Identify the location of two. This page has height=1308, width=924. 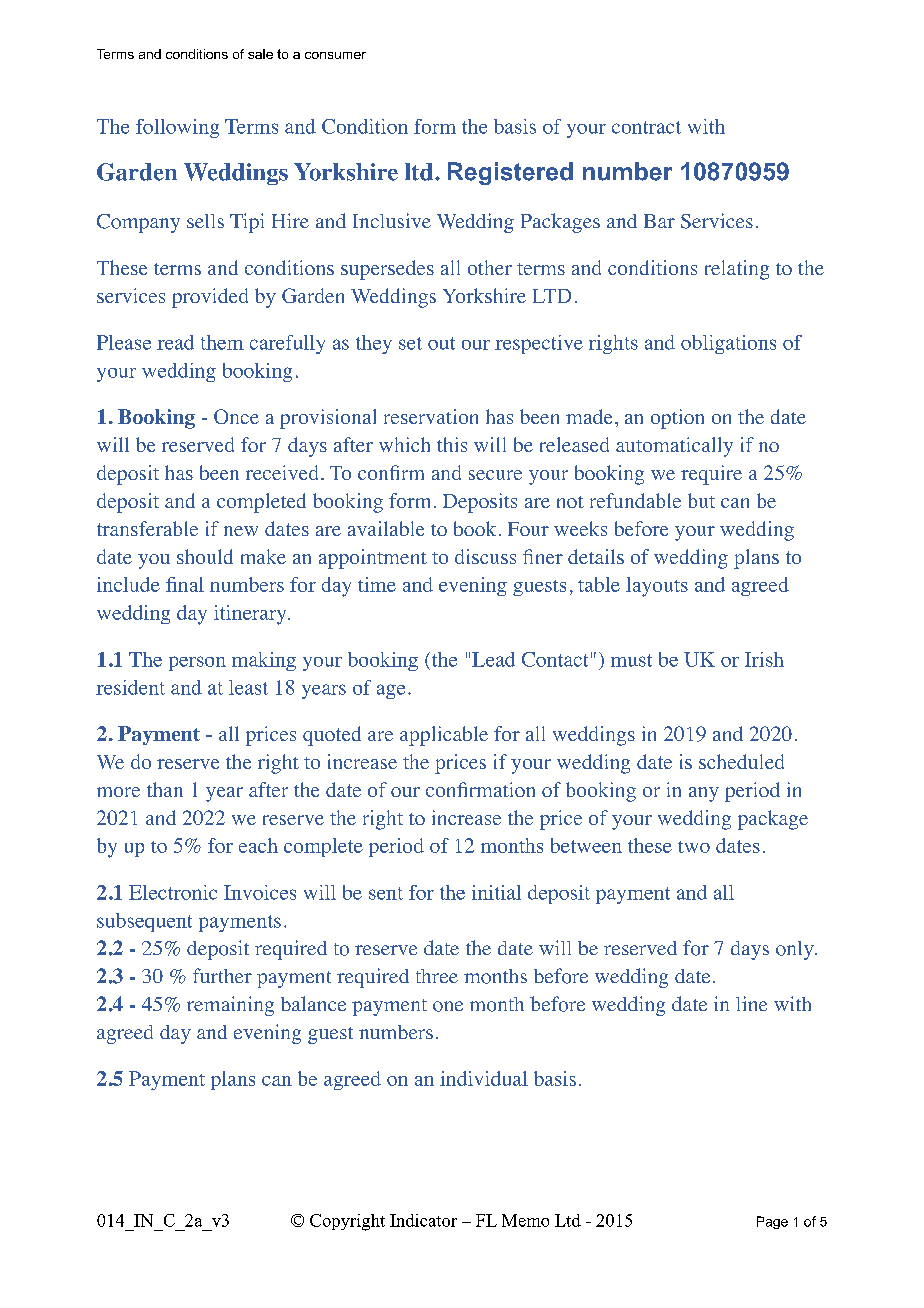
(694, 847).
